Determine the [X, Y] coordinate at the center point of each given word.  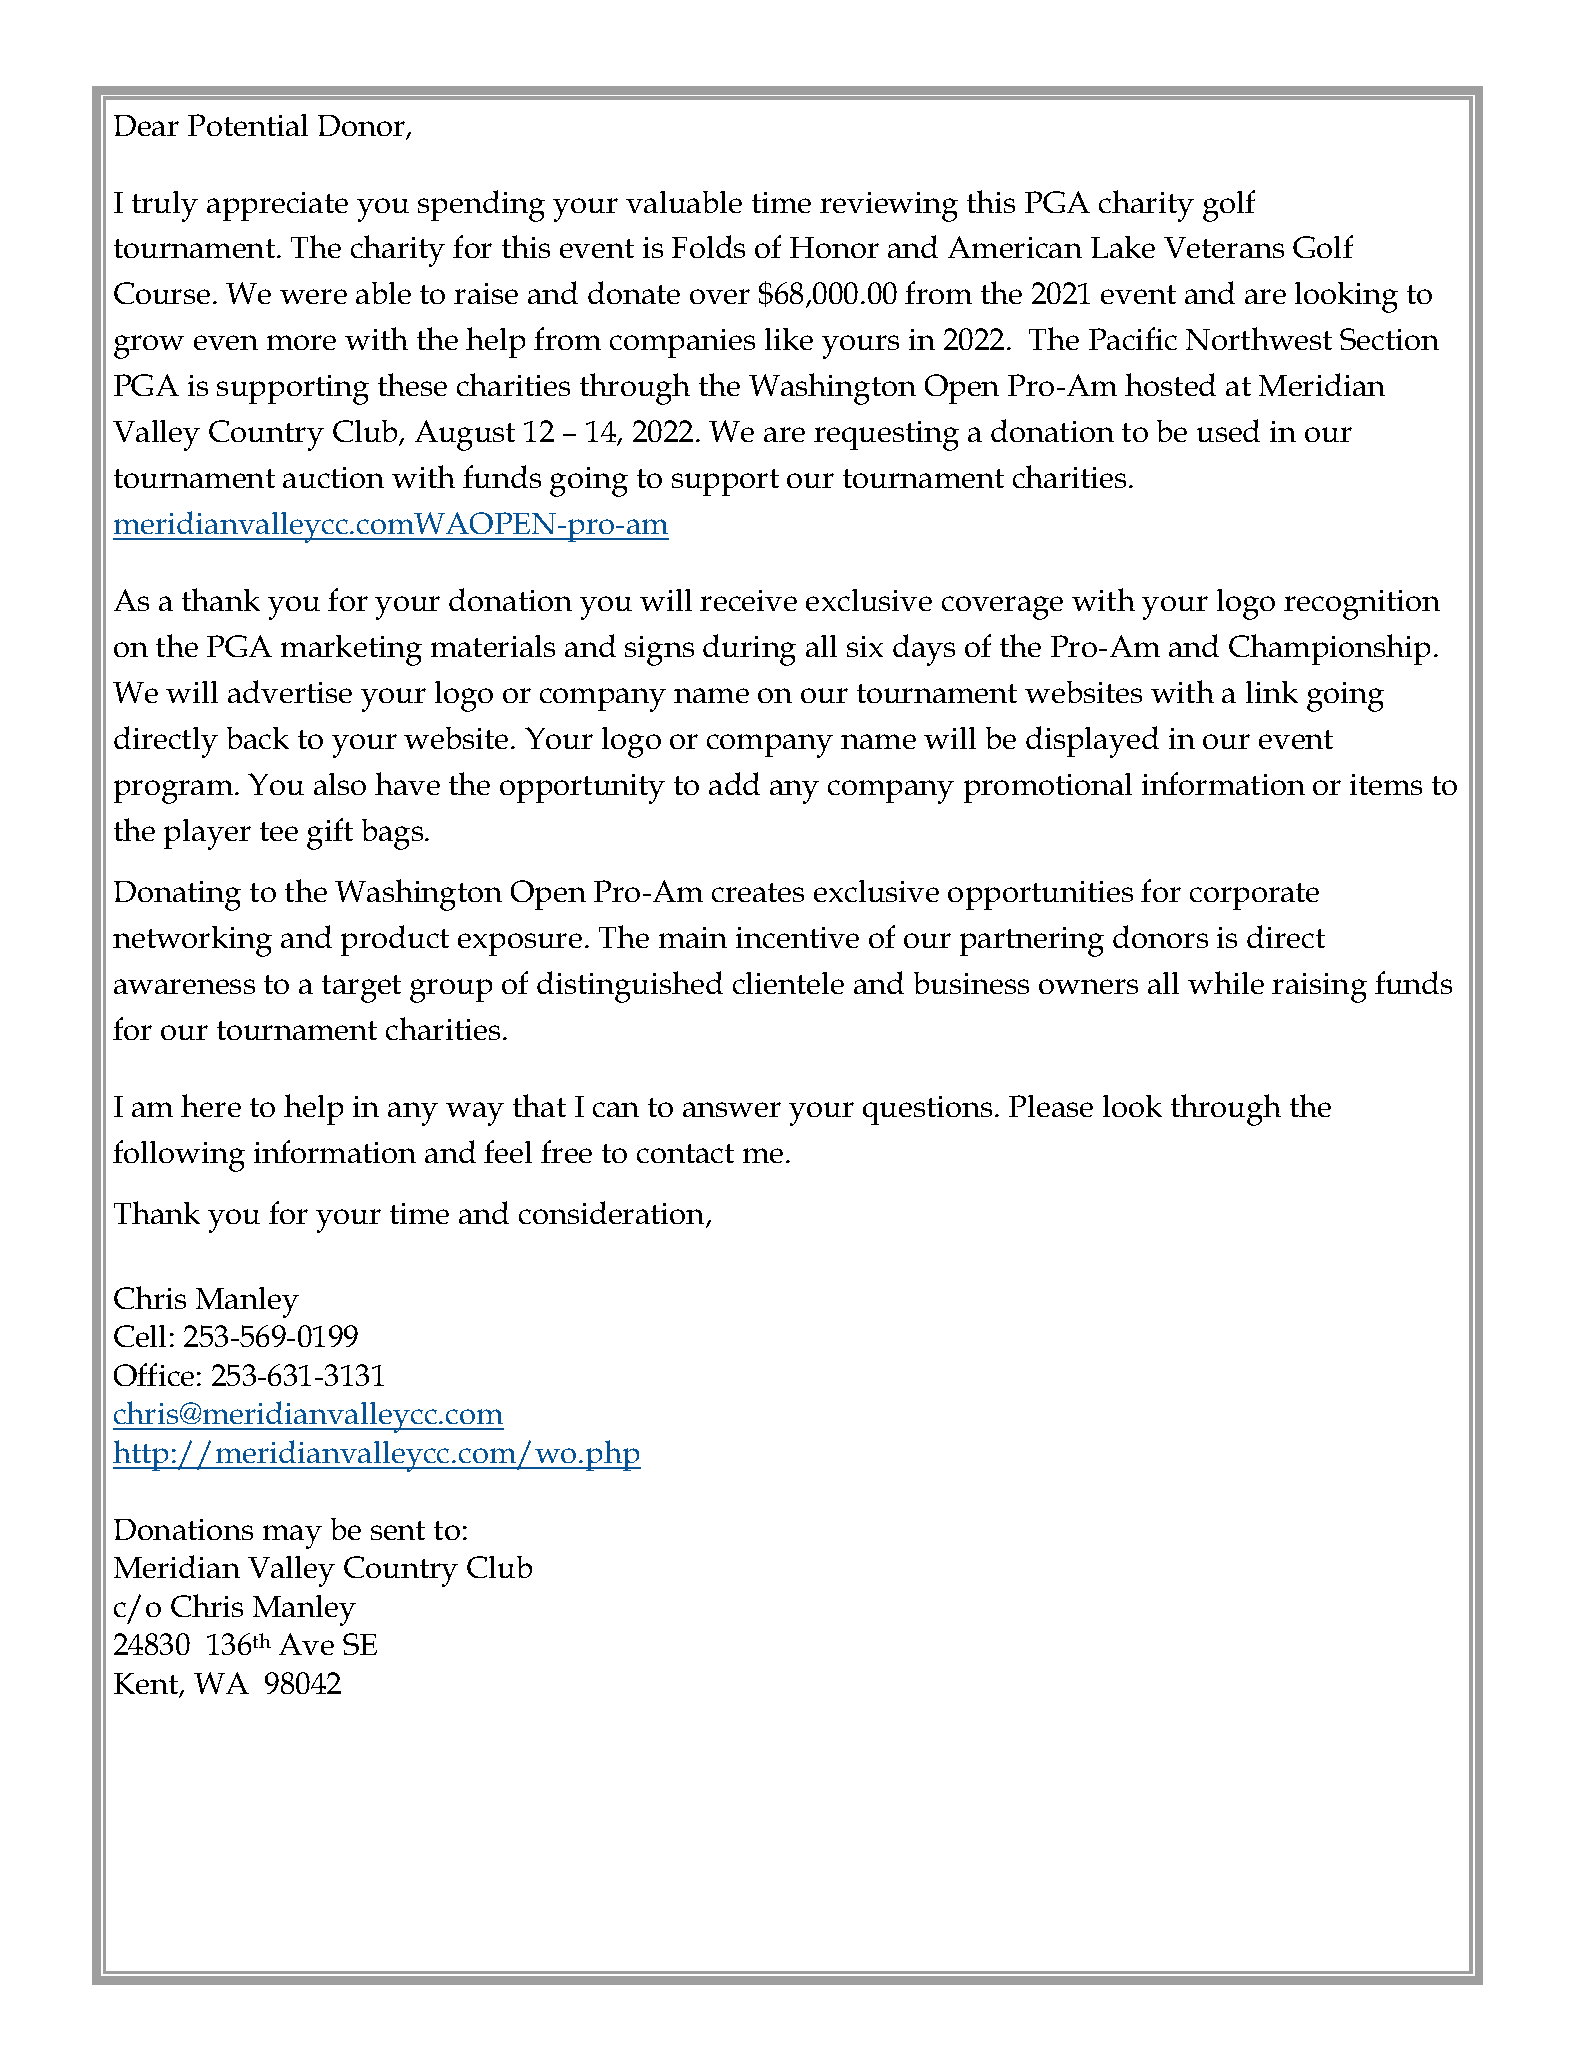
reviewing [889, 207]
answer [732, 1109]
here [211, 1105]
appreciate [277, 206]
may [292, 1537]
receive [748, 600]
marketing [351, 650]
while [1226, 982]
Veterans [1224, 247]
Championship [1329, 649]
